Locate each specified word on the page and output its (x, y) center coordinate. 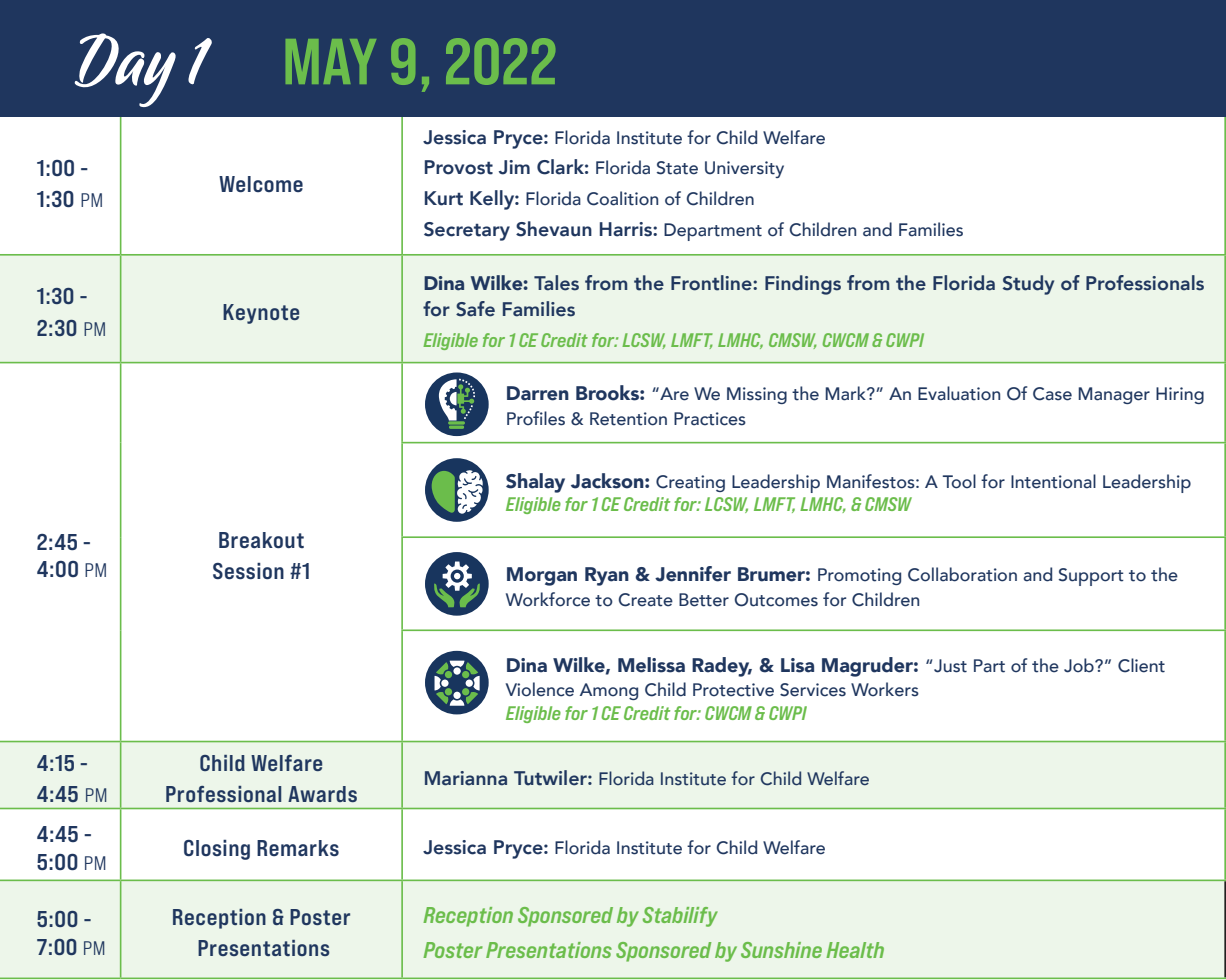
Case (1052, 394)
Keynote (261, 314)
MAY (331, 61)
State (677, 168)
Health (855, 950)
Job (1080, 665)
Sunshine (781, 950)
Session (248, 571)
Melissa (651, 665)
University (744, 169)
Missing (757, 395)
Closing (217, 850)
